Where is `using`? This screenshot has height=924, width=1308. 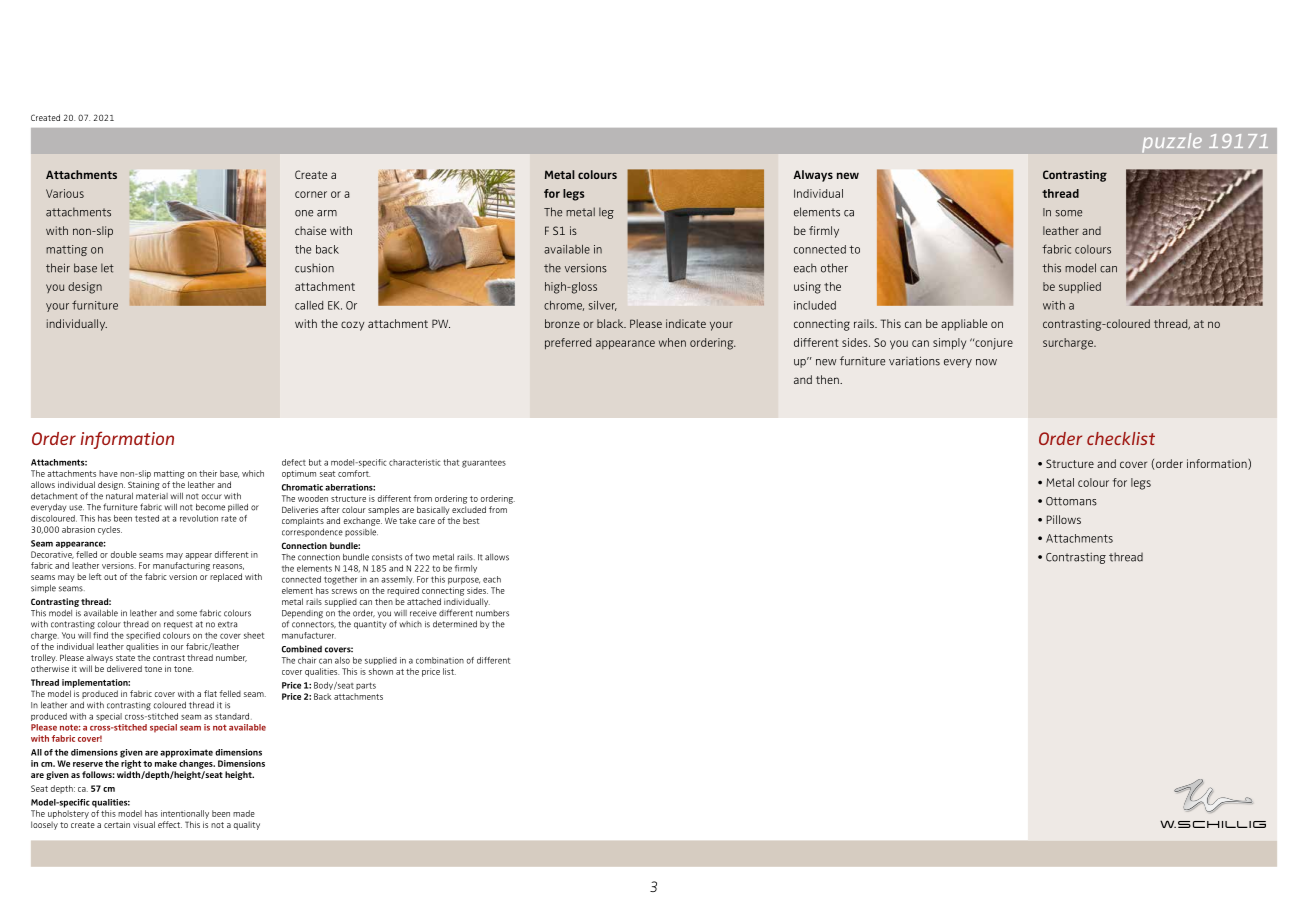 using is located at coordinates (807, 288).
